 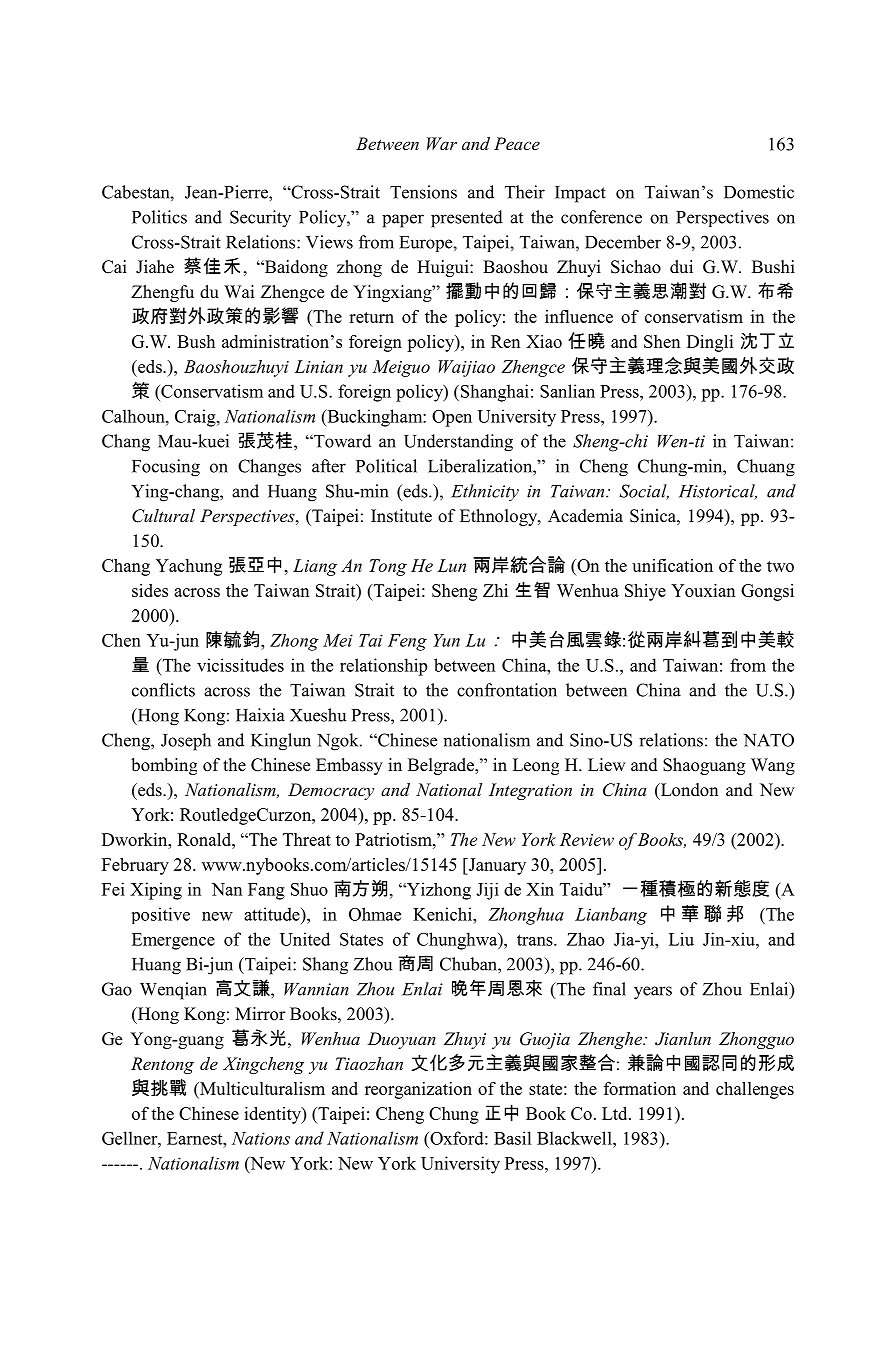 I want to click on vicissitudes, so click(x=240, y=665).
